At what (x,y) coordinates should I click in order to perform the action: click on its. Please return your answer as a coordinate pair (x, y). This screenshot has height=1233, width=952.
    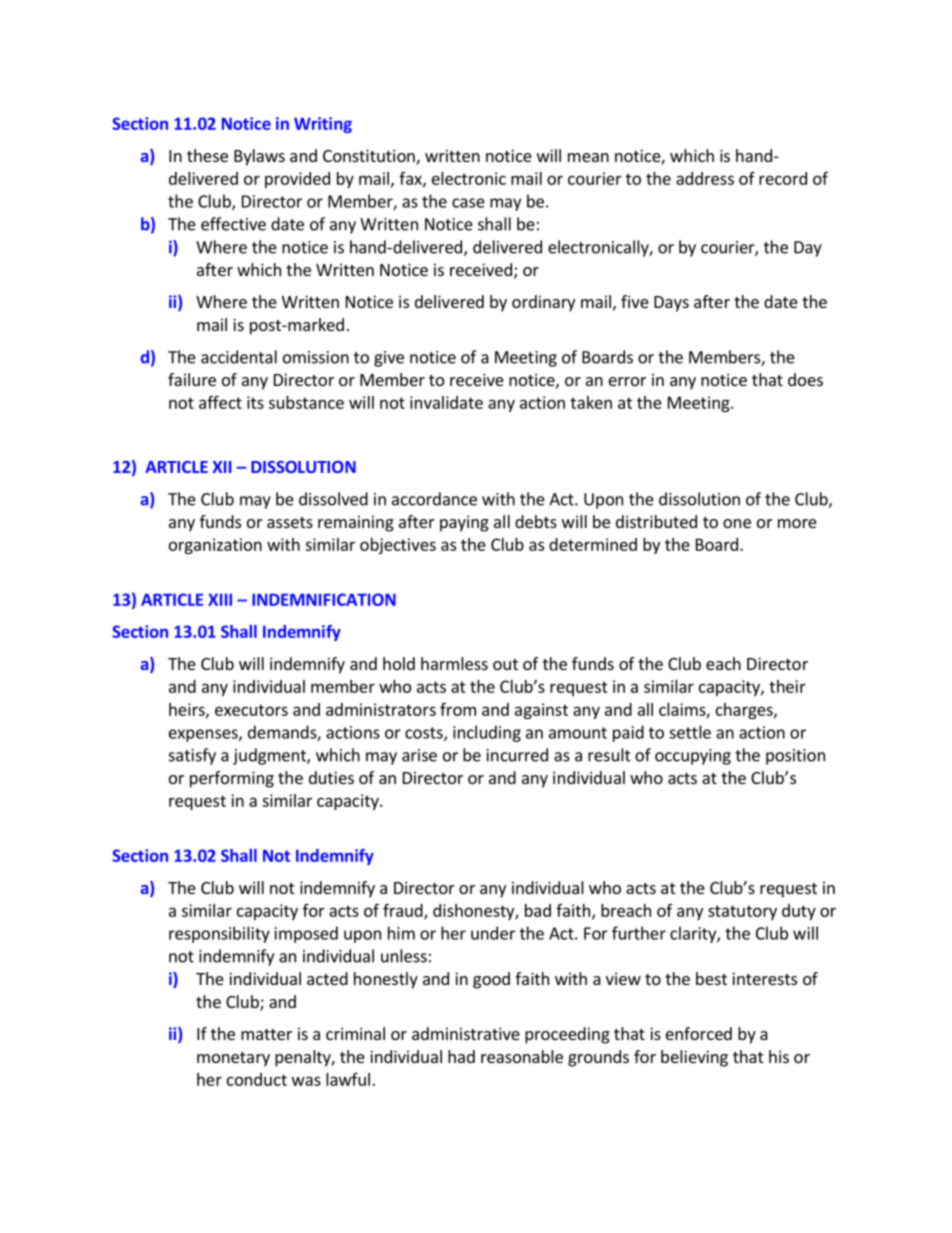
    Looking at the image, I should click on (255, 402).
